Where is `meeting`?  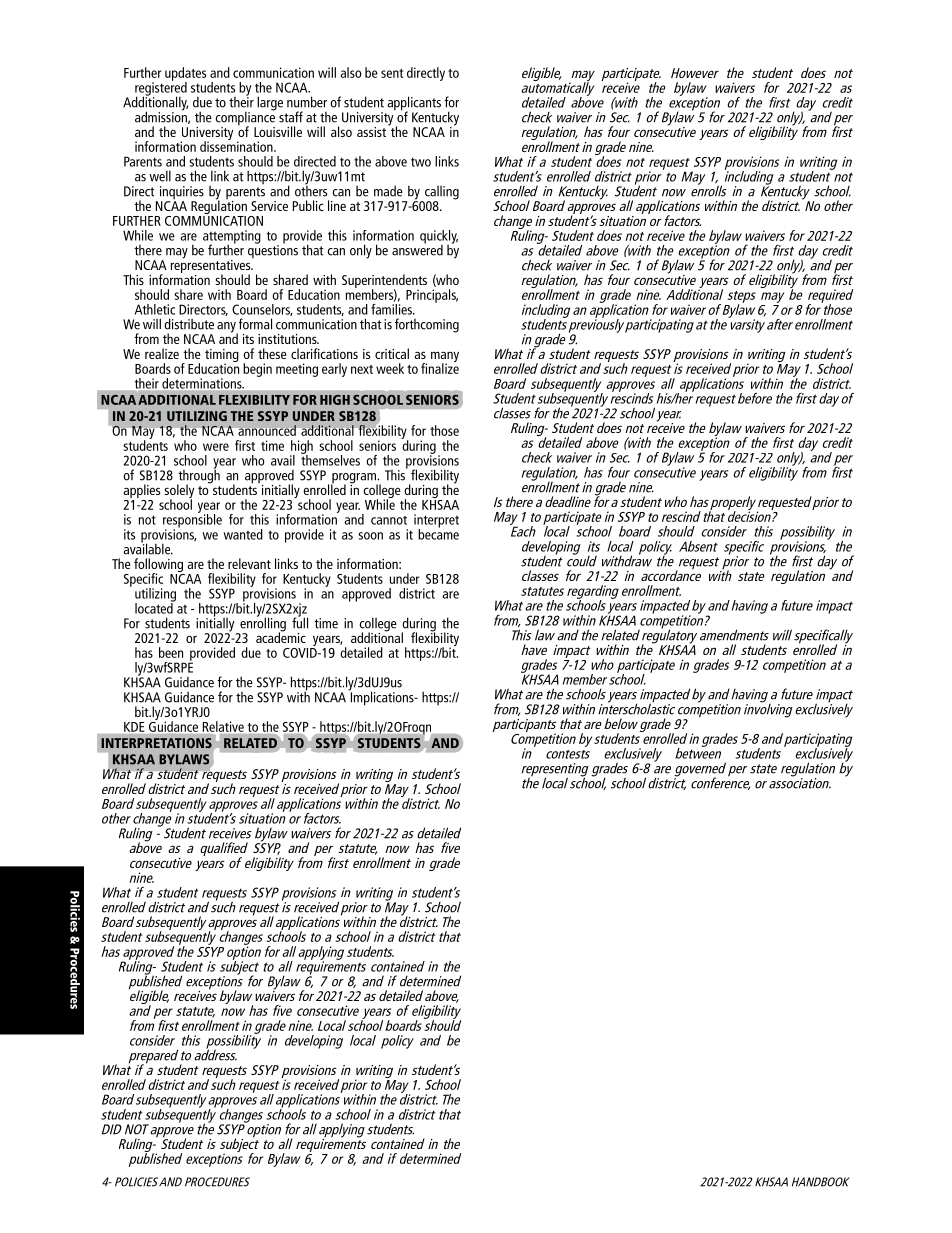
meeting is located at coordinates (297, 370).
